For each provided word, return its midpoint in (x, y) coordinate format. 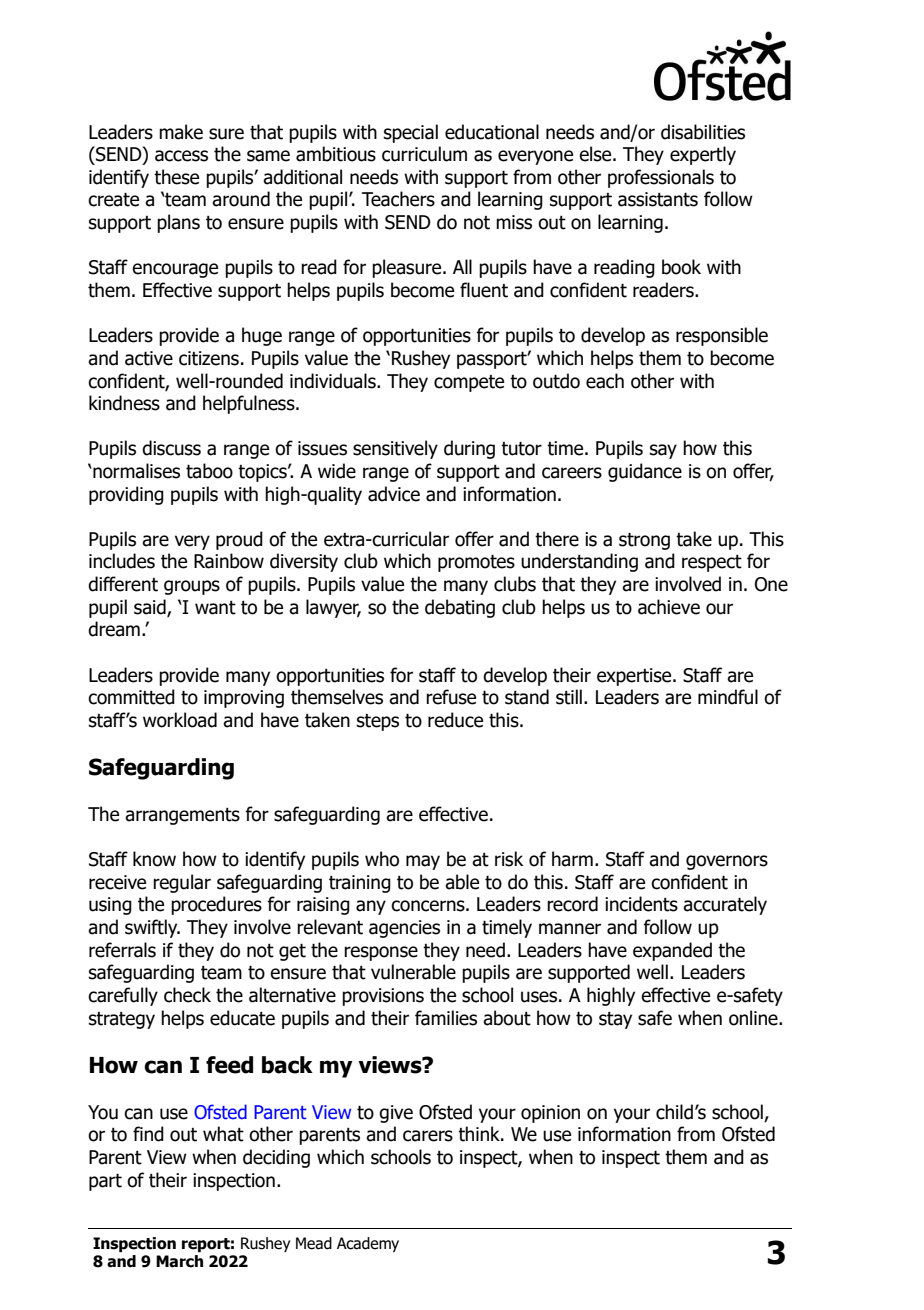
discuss (171, 448)
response (381, 953)
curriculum (424, 154)
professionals (661, 178)
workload (180, 720)
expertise (635, 677)
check (187, 995)
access (181, 156)
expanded (672, 951)
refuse (451, 697)
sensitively (395, 449)
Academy (368, 1244)
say (663, 451)
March (179, 1261)
